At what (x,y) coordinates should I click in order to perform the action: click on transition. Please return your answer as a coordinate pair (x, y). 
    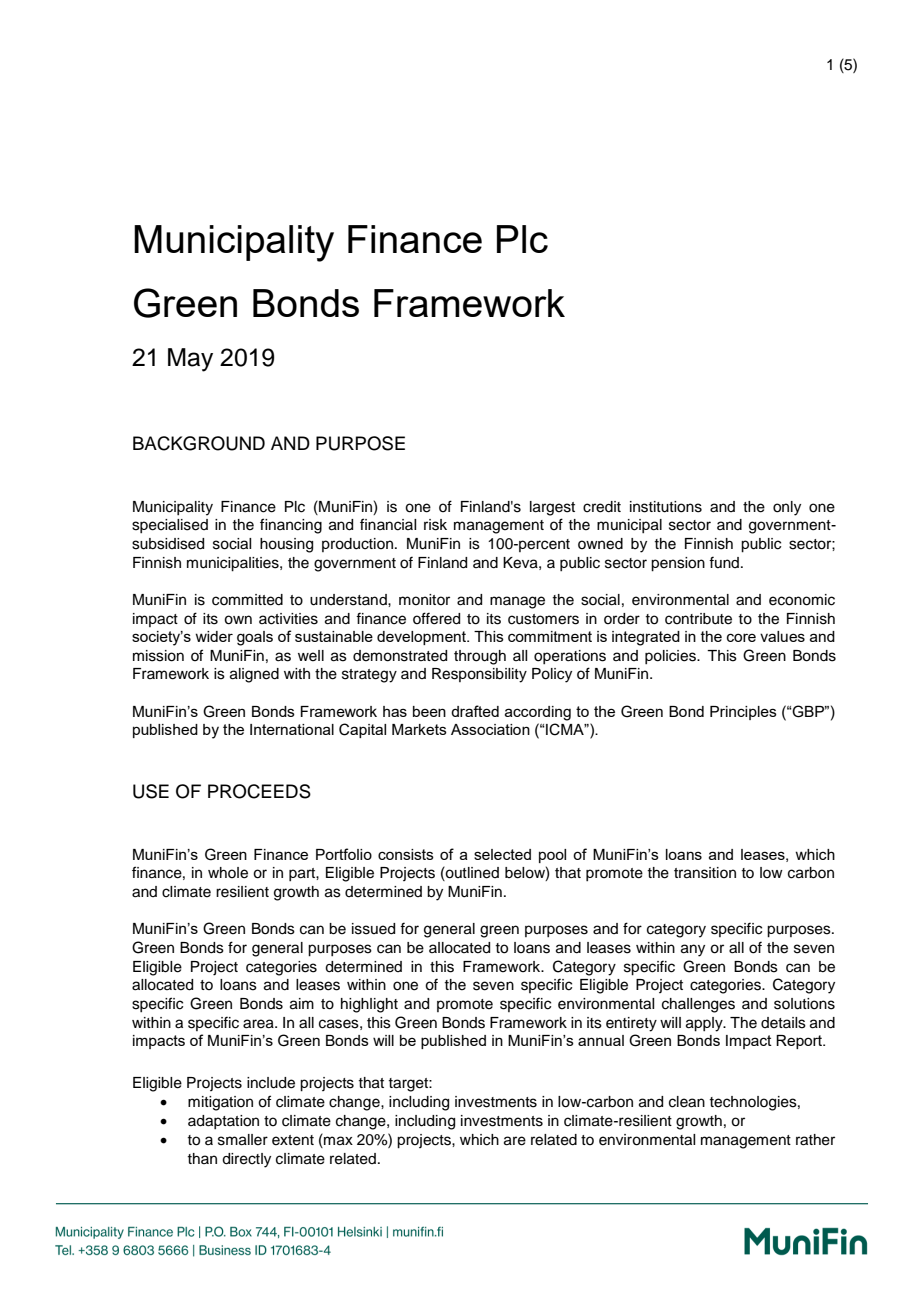
    Looking at the image, I should click on (705, 873).
